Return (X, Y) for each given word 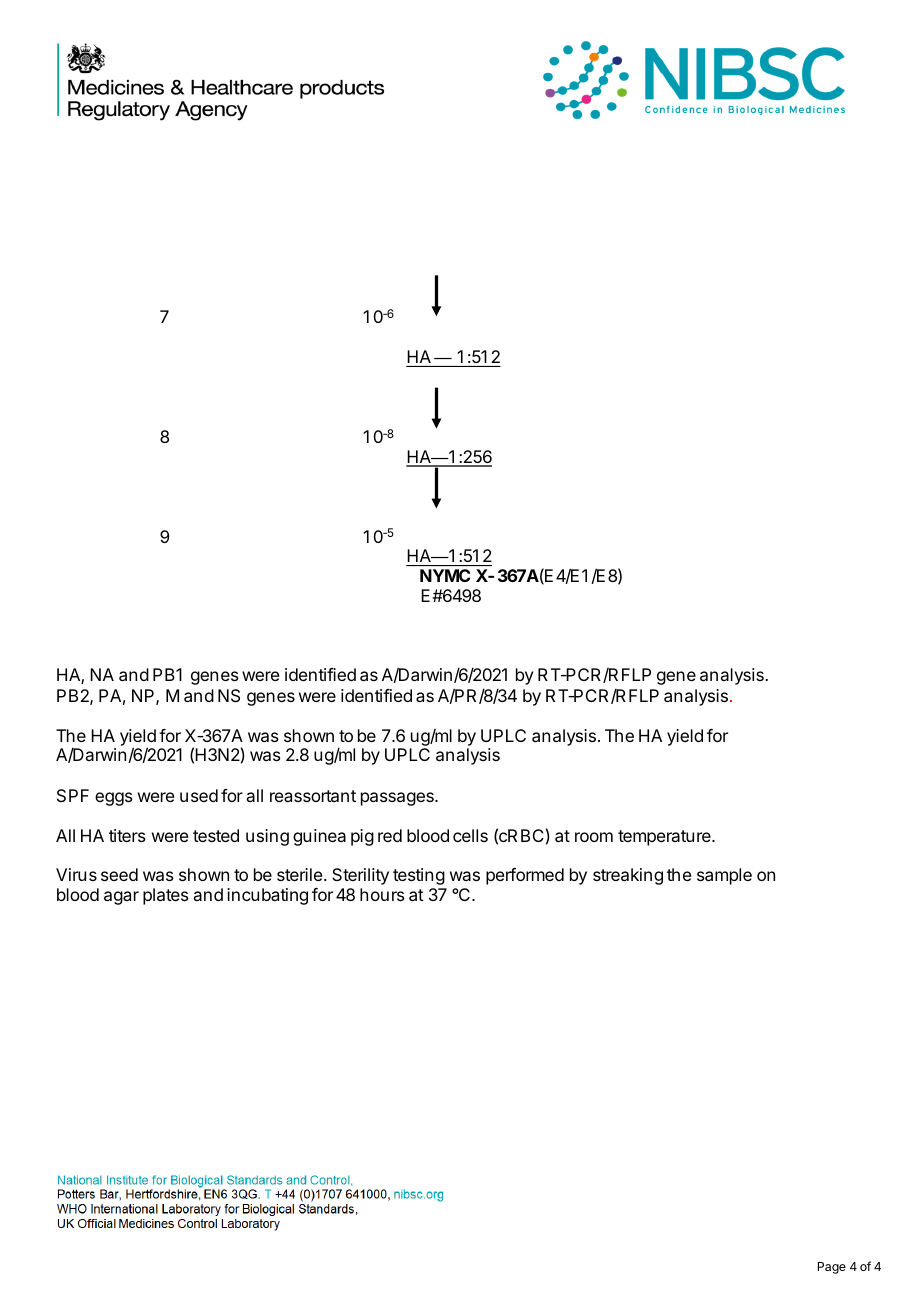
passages (398, 799)
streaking (628, 876)
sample (724, 876)
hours (382, 894)
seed (119, 874)
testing (419, 876)
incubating (267, 896)
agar (121, 898)
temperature (665, 838)
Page (832, 1268)
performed (525, 876)
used (199, 795)
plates (166, 896)
